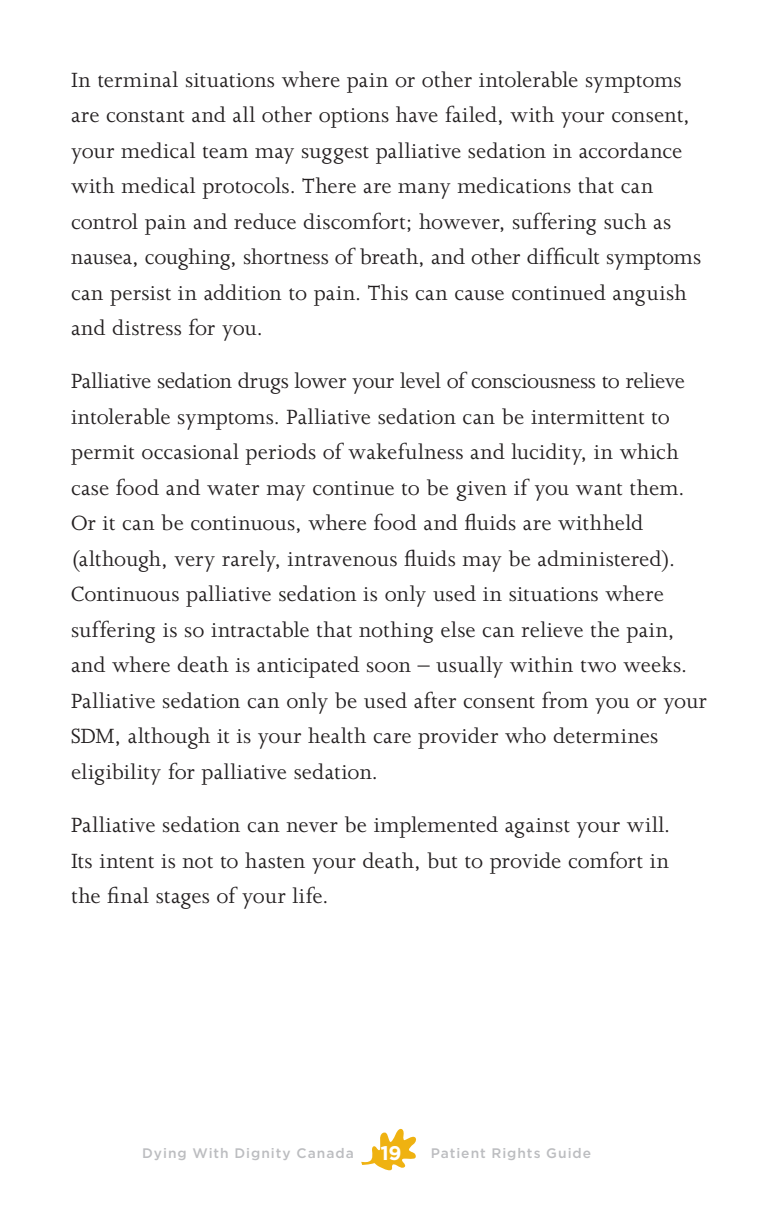 The height and width of the image is (1207, 781). Describe the element at coordinates (127, 861) in the image. I see `intent` at that location.
